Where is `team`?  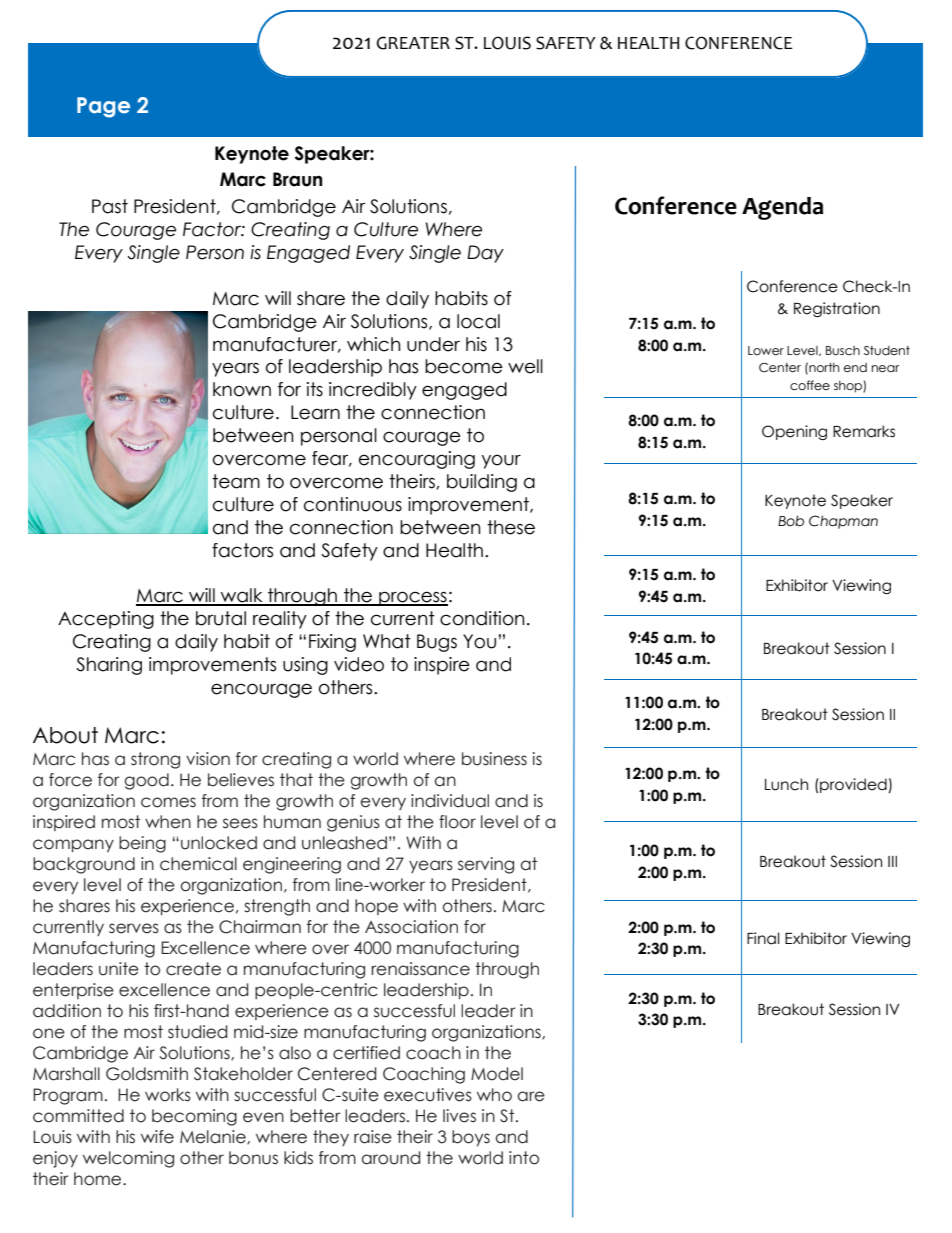 team is located at coordinates (236, 481).
